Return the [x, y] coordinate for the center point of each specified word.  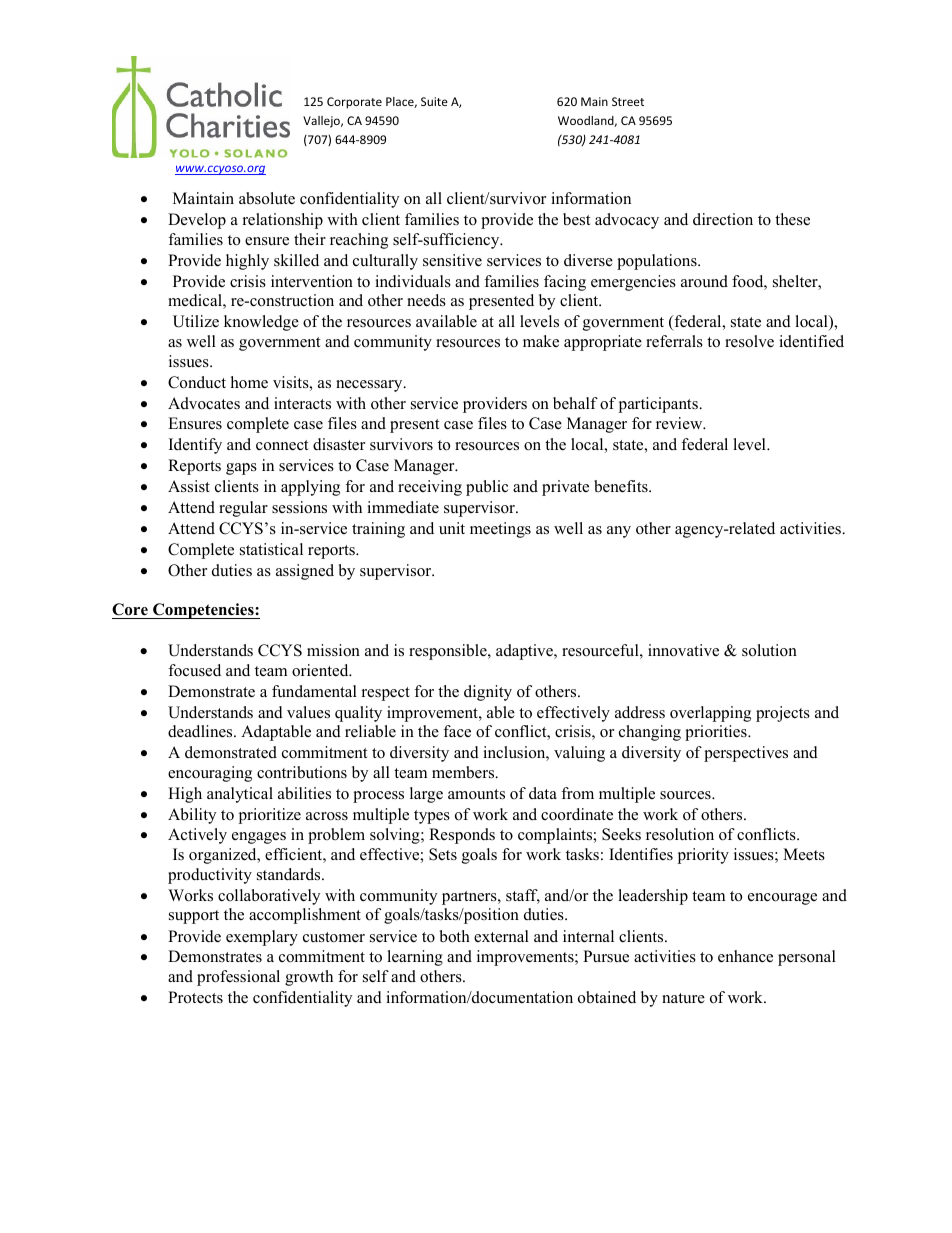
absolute [267, 198]
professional [238, 978]
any [619, 532]
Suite [434, 101]
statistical [271, 549]
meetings [500, 530]
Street [628, 101]
